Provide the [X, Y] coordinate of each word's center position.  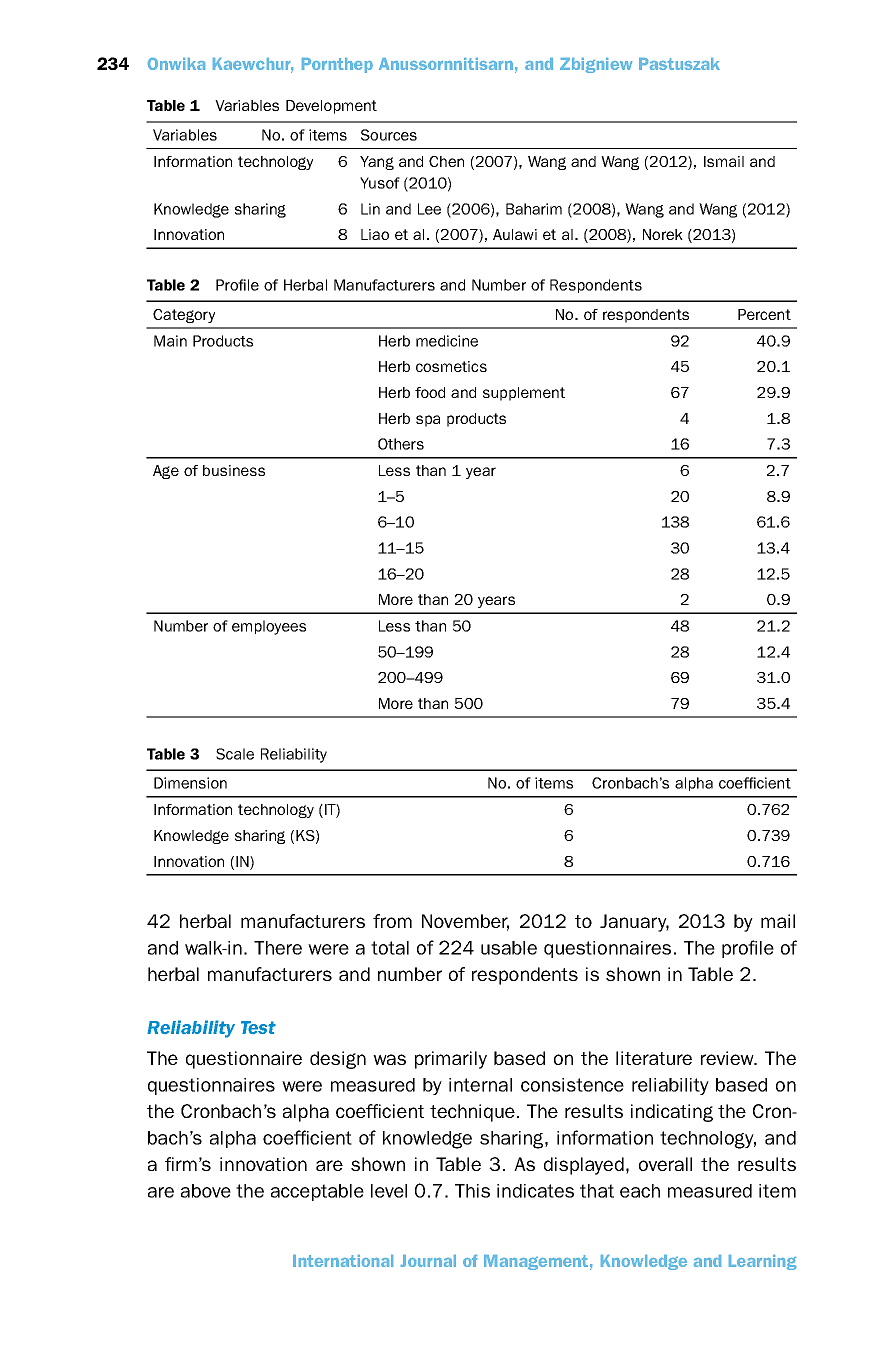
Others [401, 444]
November [465, 922]
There [278, 948]
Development [331, 107]
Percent [764, 314]
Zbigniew [596, 65]
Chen [446, 161]
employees [269, 627]
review [728, 1058]
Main [170, 341]
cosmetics [451, 366]
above [206, 1191]
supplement [524, 394]
